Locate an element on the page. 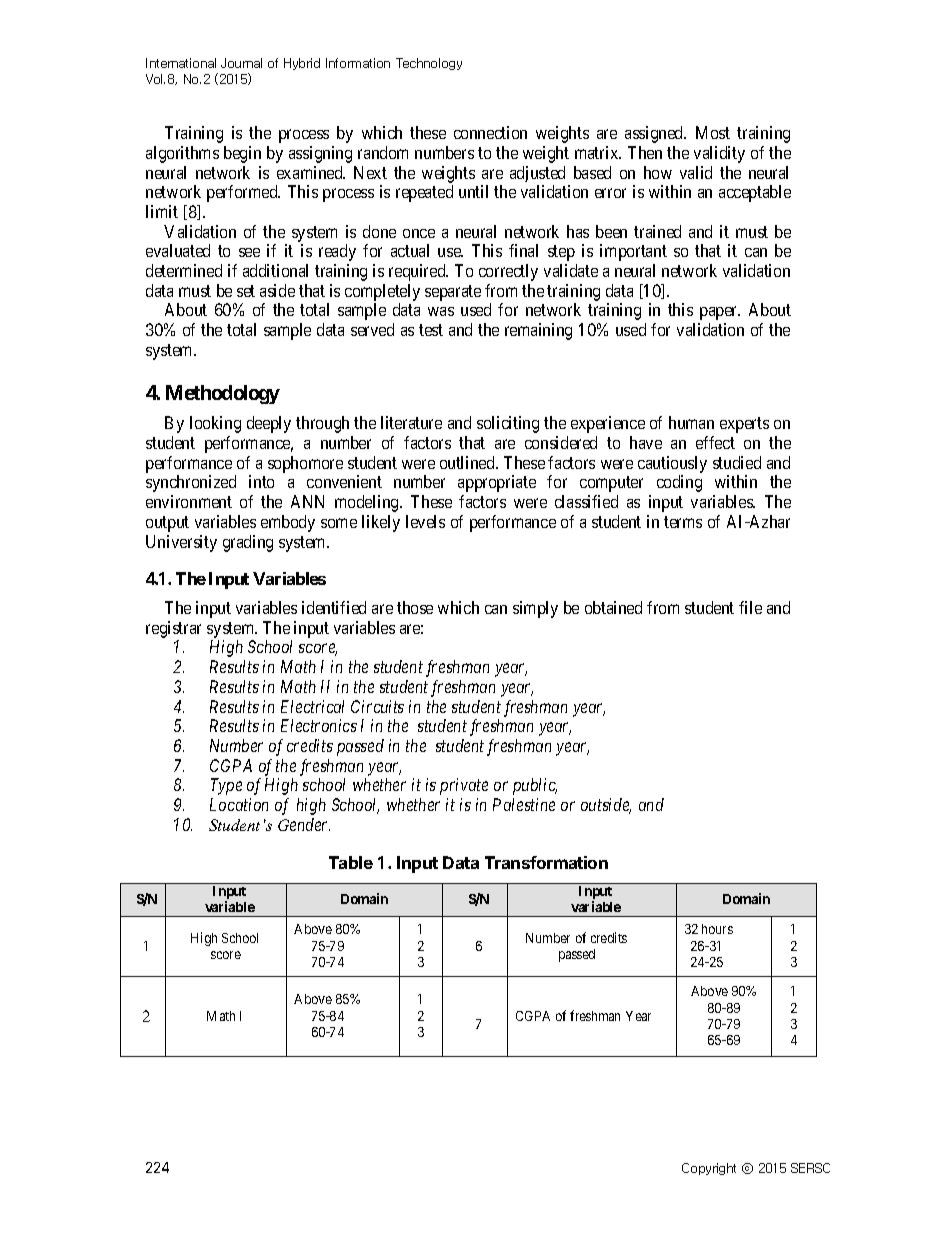  outside is located at coordinates (606, 806).
